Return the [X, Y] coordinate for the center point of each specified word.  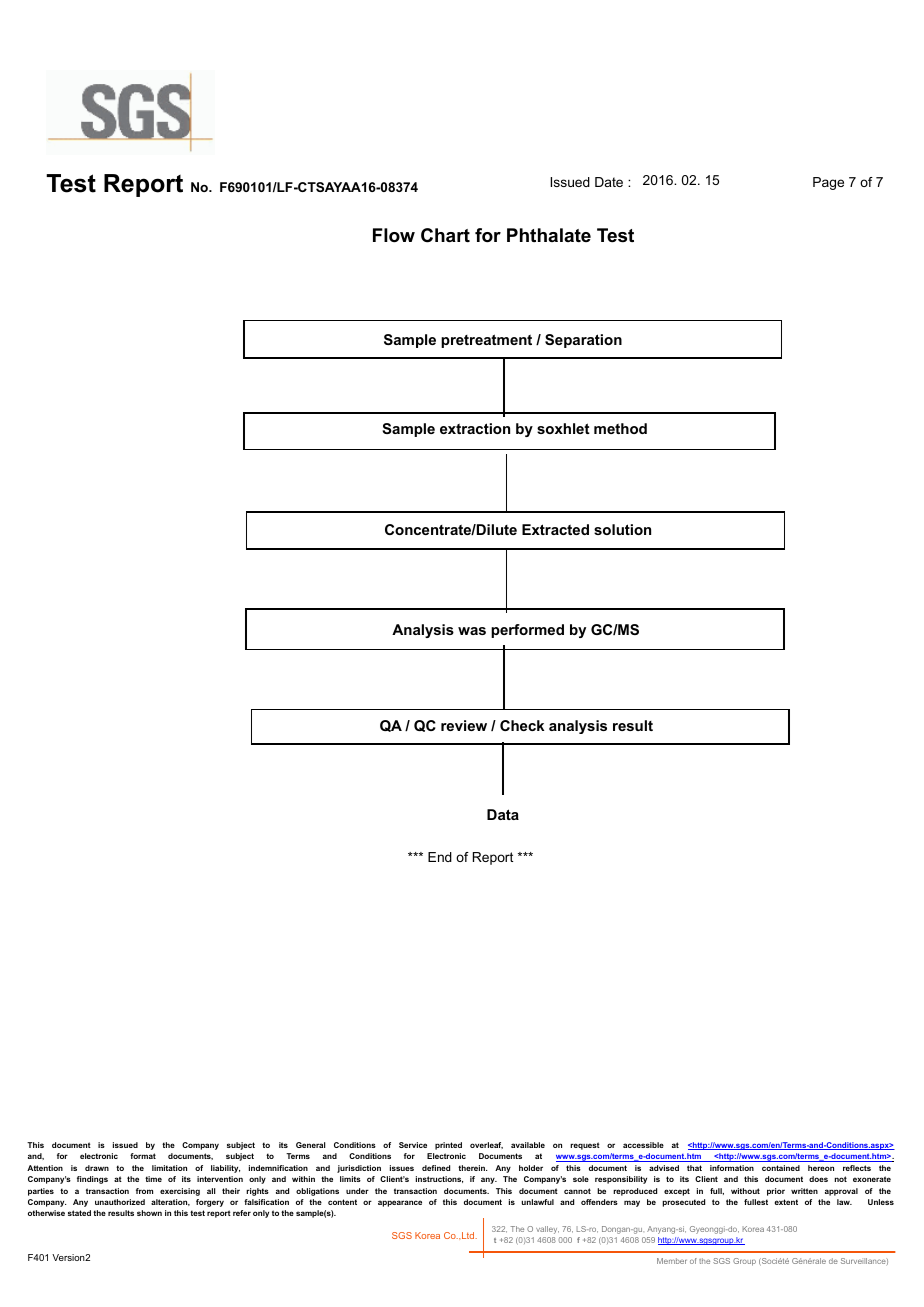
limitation [169, 1168]
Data [503, 814]
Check [522, 725]
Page [828, 183]
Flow [394, 235]
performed [527, 631]
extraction [475, 428]
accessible [643, 1145]
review [464, 725]
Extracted [555, 529]
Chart [445, 235]
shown [149, 1213]
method [620, 428]
